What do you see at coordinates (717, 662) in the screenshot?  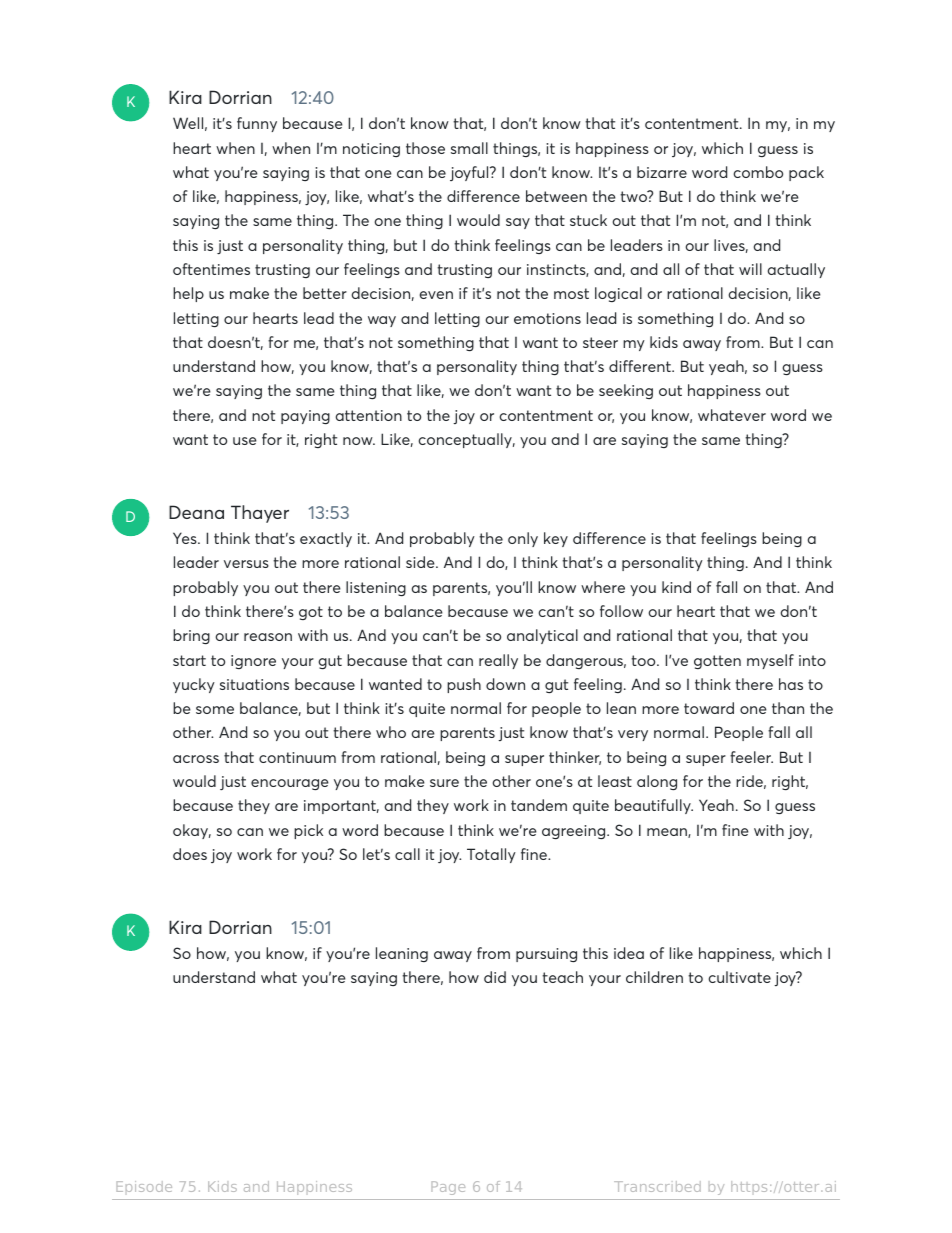 I see `gotten` at bounding box center [717, 662].
